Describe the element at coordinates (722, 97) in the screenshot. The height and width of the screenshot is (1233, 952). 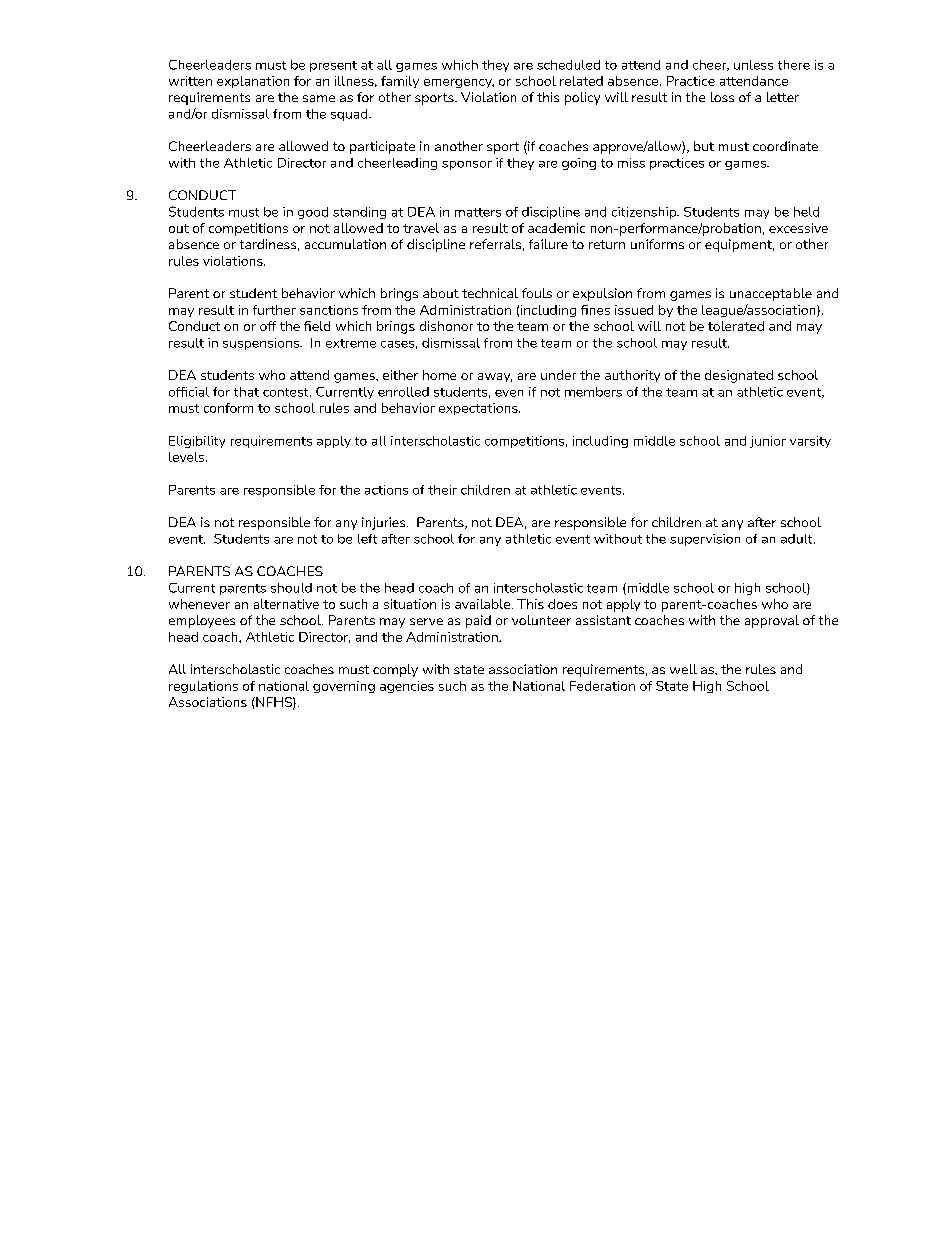
I see `loss` at that location.
